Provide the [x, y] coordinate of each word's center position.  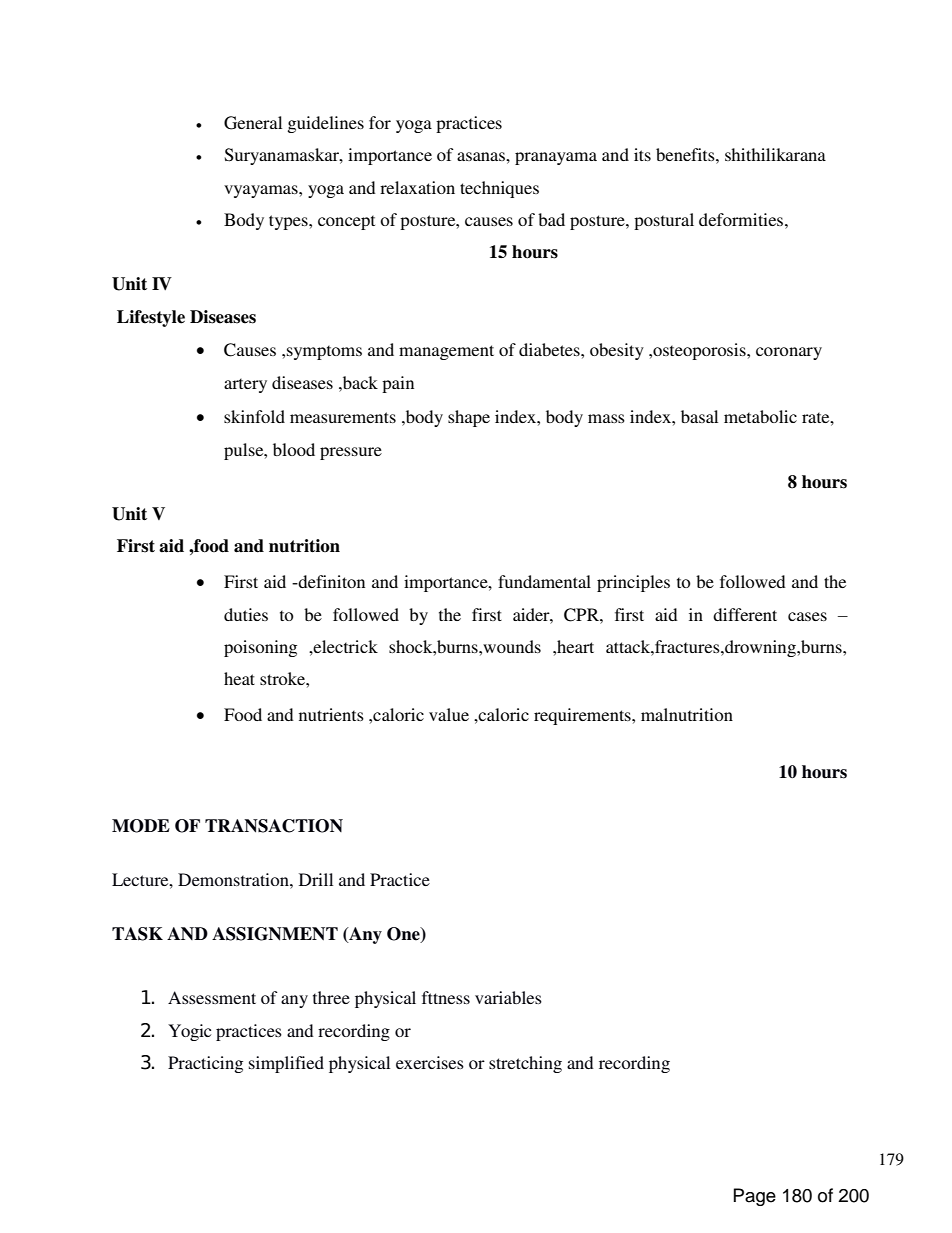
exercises [430, 1062]
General [253, 123]
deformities [742, 219]
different [745, 614]
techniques [499, 189]
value [449, 714]
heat [239, 678]
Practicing [205, 1064]
